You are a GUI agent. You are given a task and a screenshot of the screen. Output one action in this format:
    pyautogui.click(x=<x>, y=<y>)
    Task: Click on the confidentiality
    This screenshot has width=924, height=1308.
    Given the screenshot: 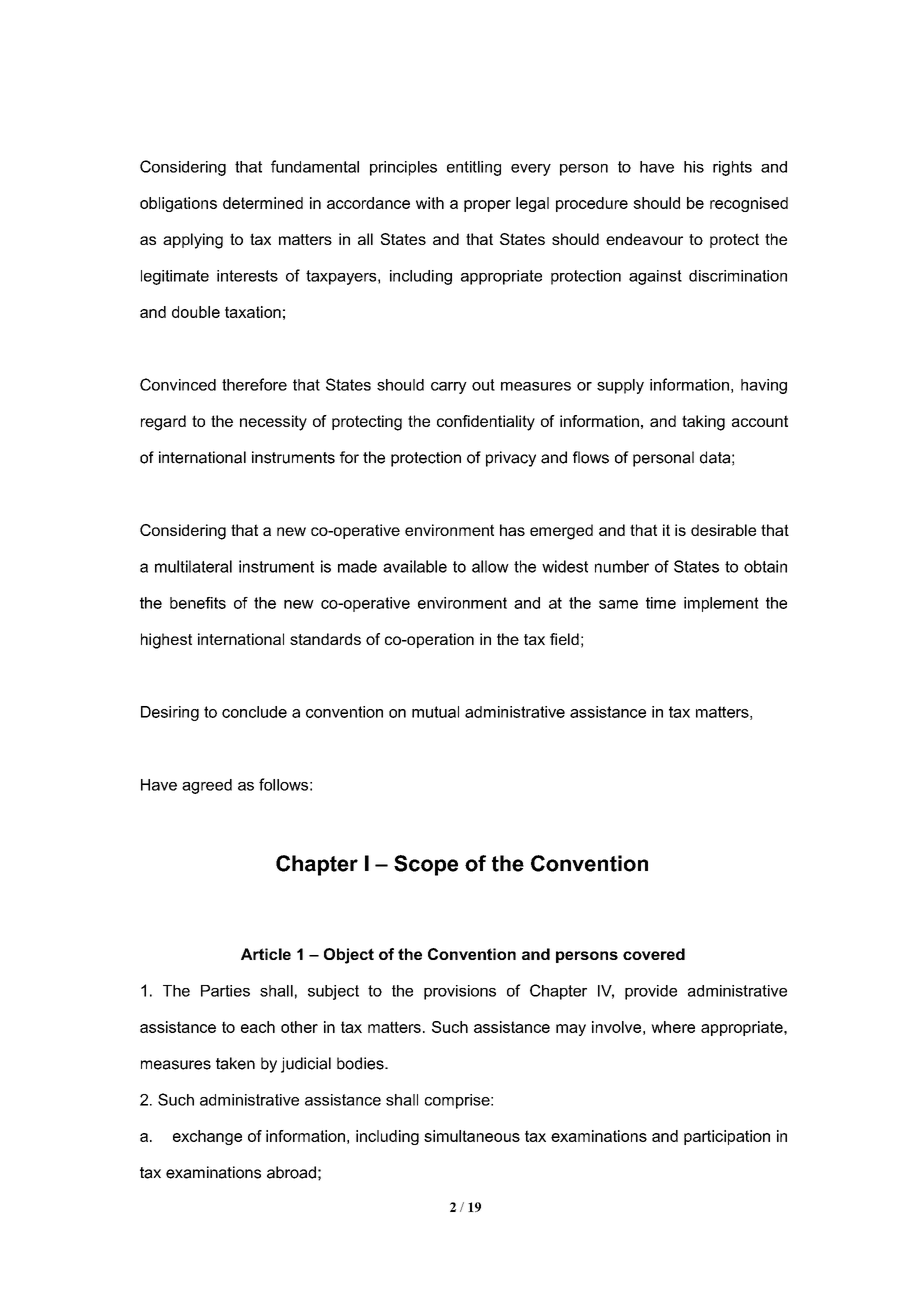 What is the action you would take?
    pyautogui.click(x=486, y=423)
